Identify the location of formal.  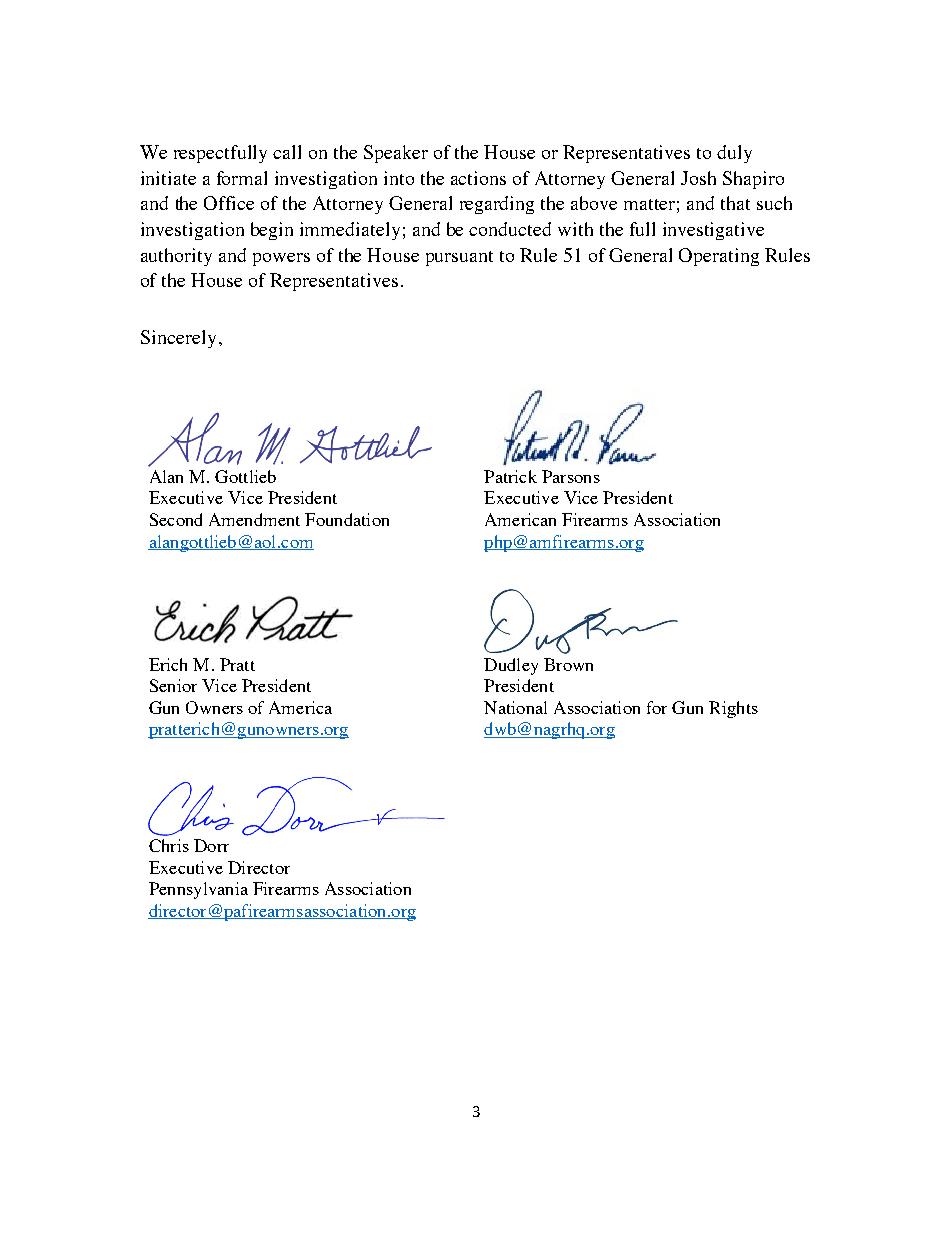
(242, 178).
